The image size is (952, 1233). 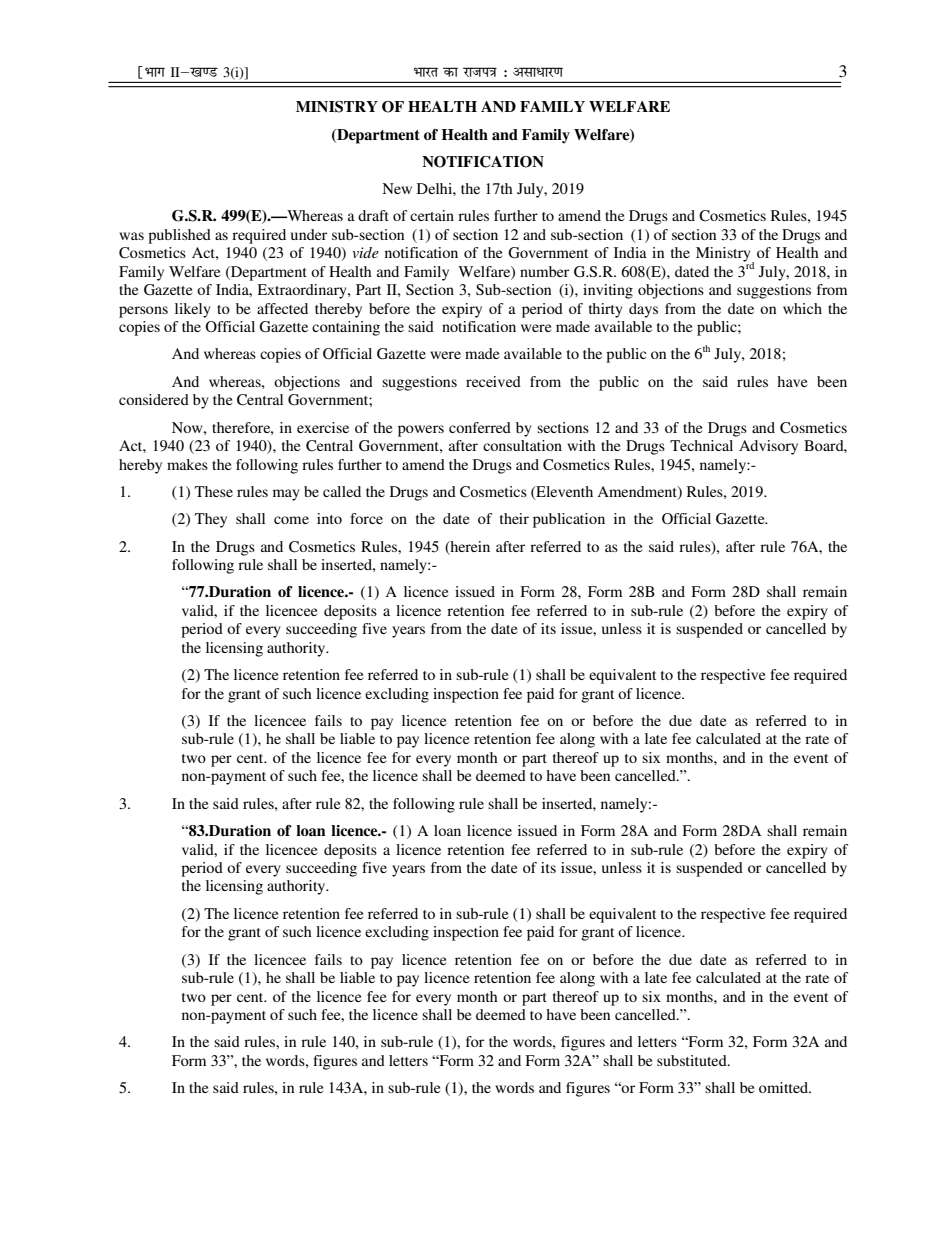 What do you see at coordinates (701, 445) in the document?
I see `Technical` at bounding box center [701, 445].
